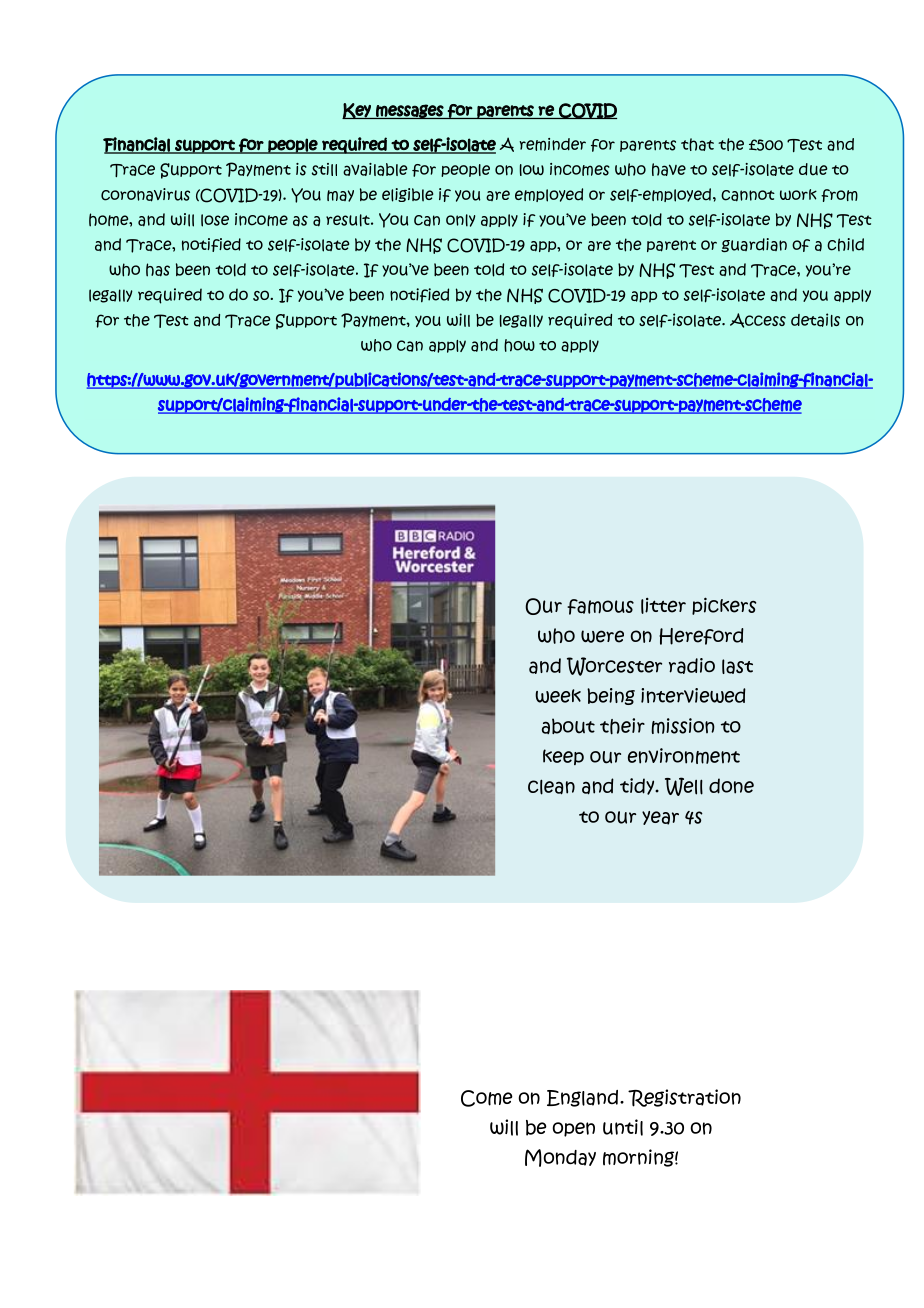 This screenshot has width=924, height=1308. What do you see at coordinates (558, 696) in the screenshot?
I see `week` at bounding box center [558, 696].
